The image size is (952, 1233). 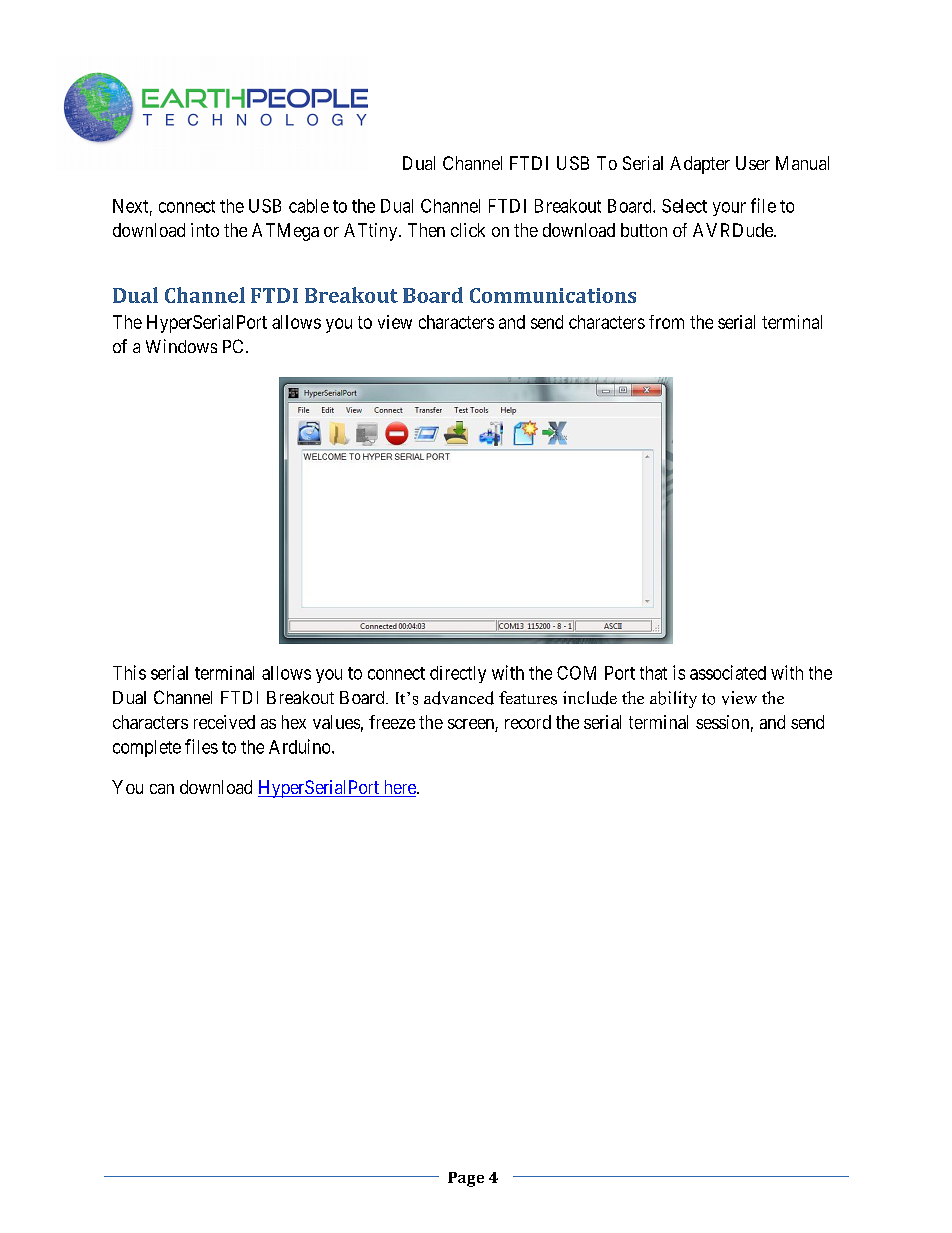 I want to click on here, so click(x=399, y=788).
